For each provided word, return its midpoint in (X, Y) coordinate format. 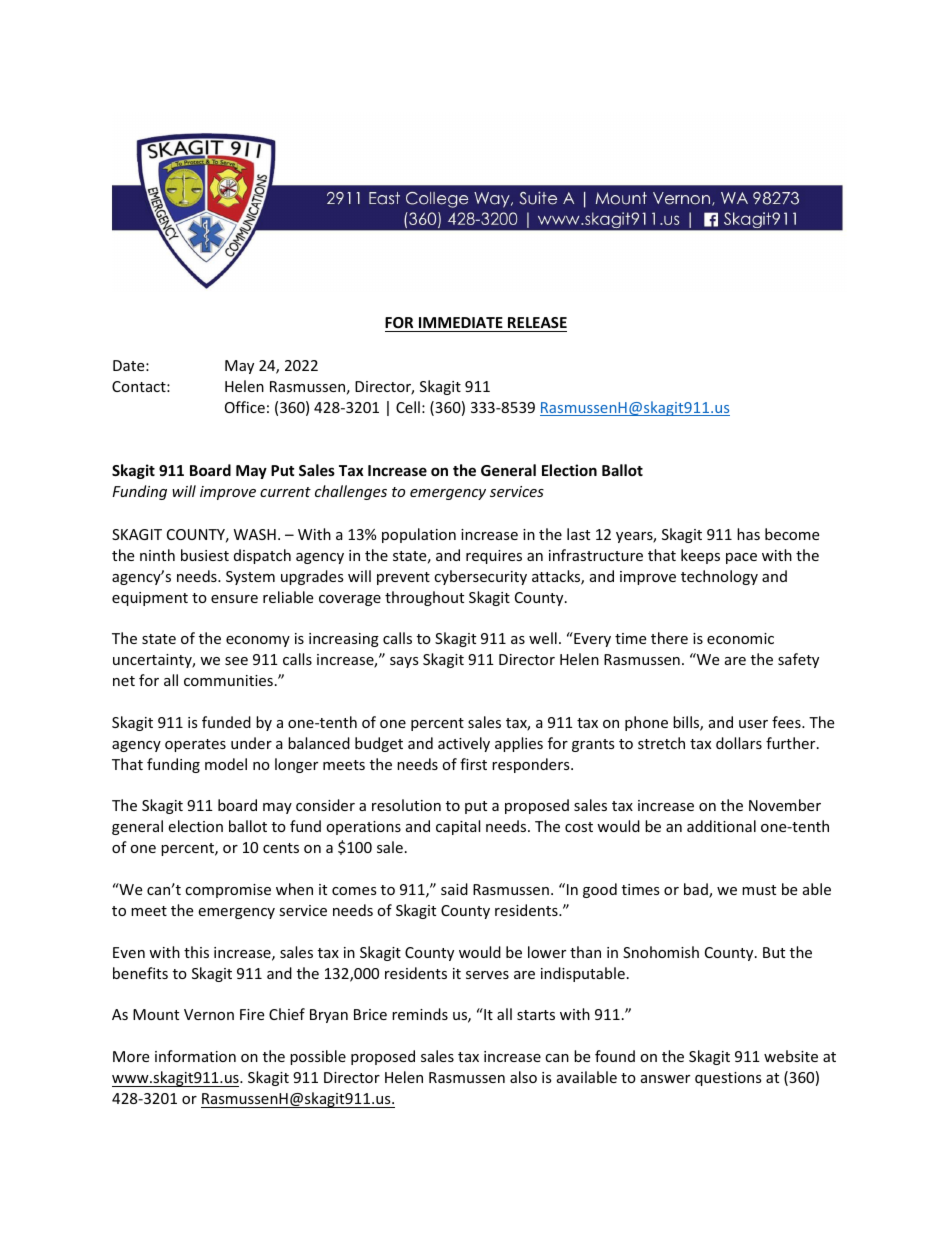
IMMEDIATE (461, 322)
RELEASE (537, 322)
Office (245, 407)
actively (464, 744)
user (753, 724)
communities (228, 680)
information (195, 1056)
